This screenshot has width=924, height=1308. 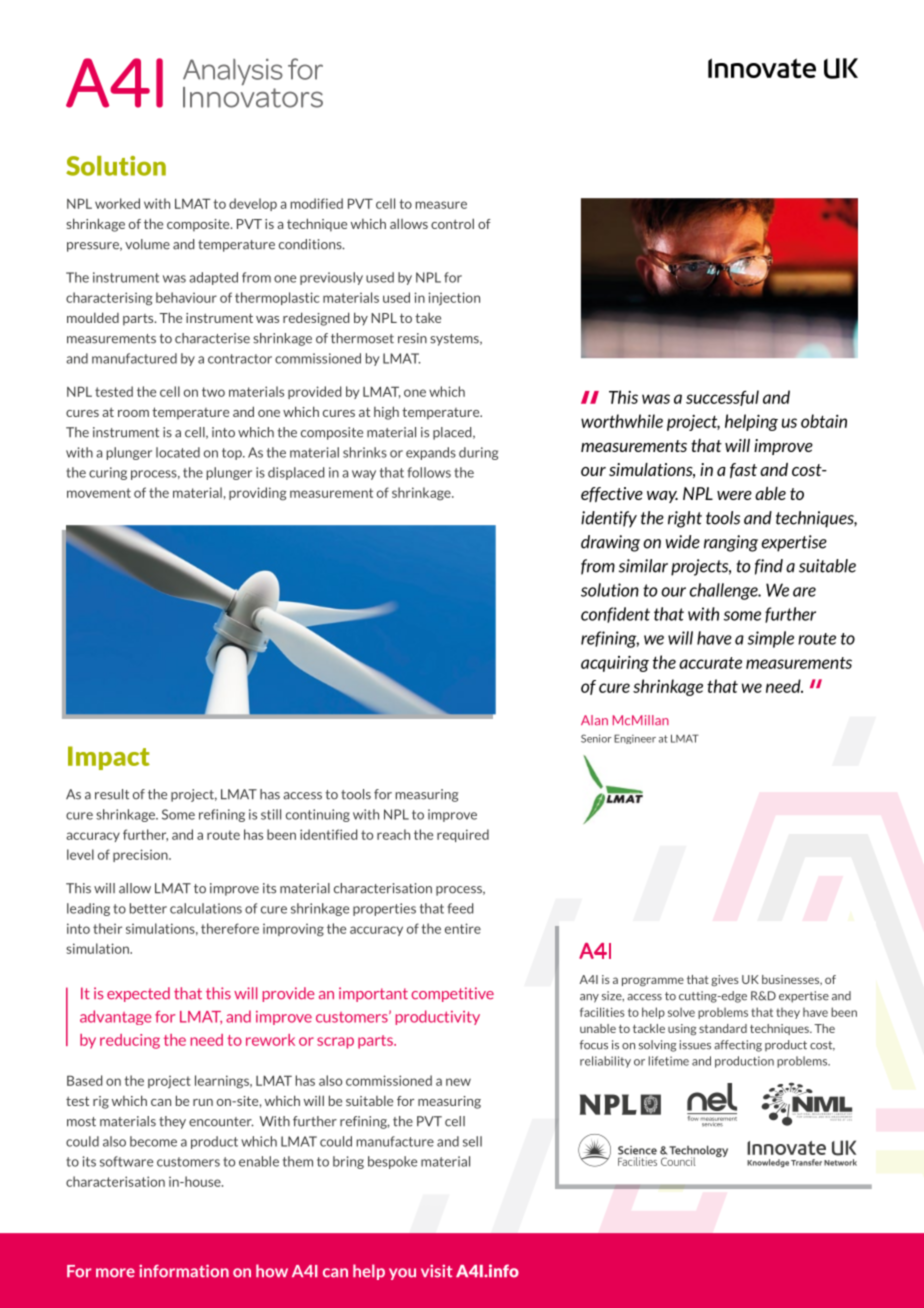 What do you see at coordinates (725, 591) in the screenshot?
I see `challenge` at bounding box center [725, 591].
